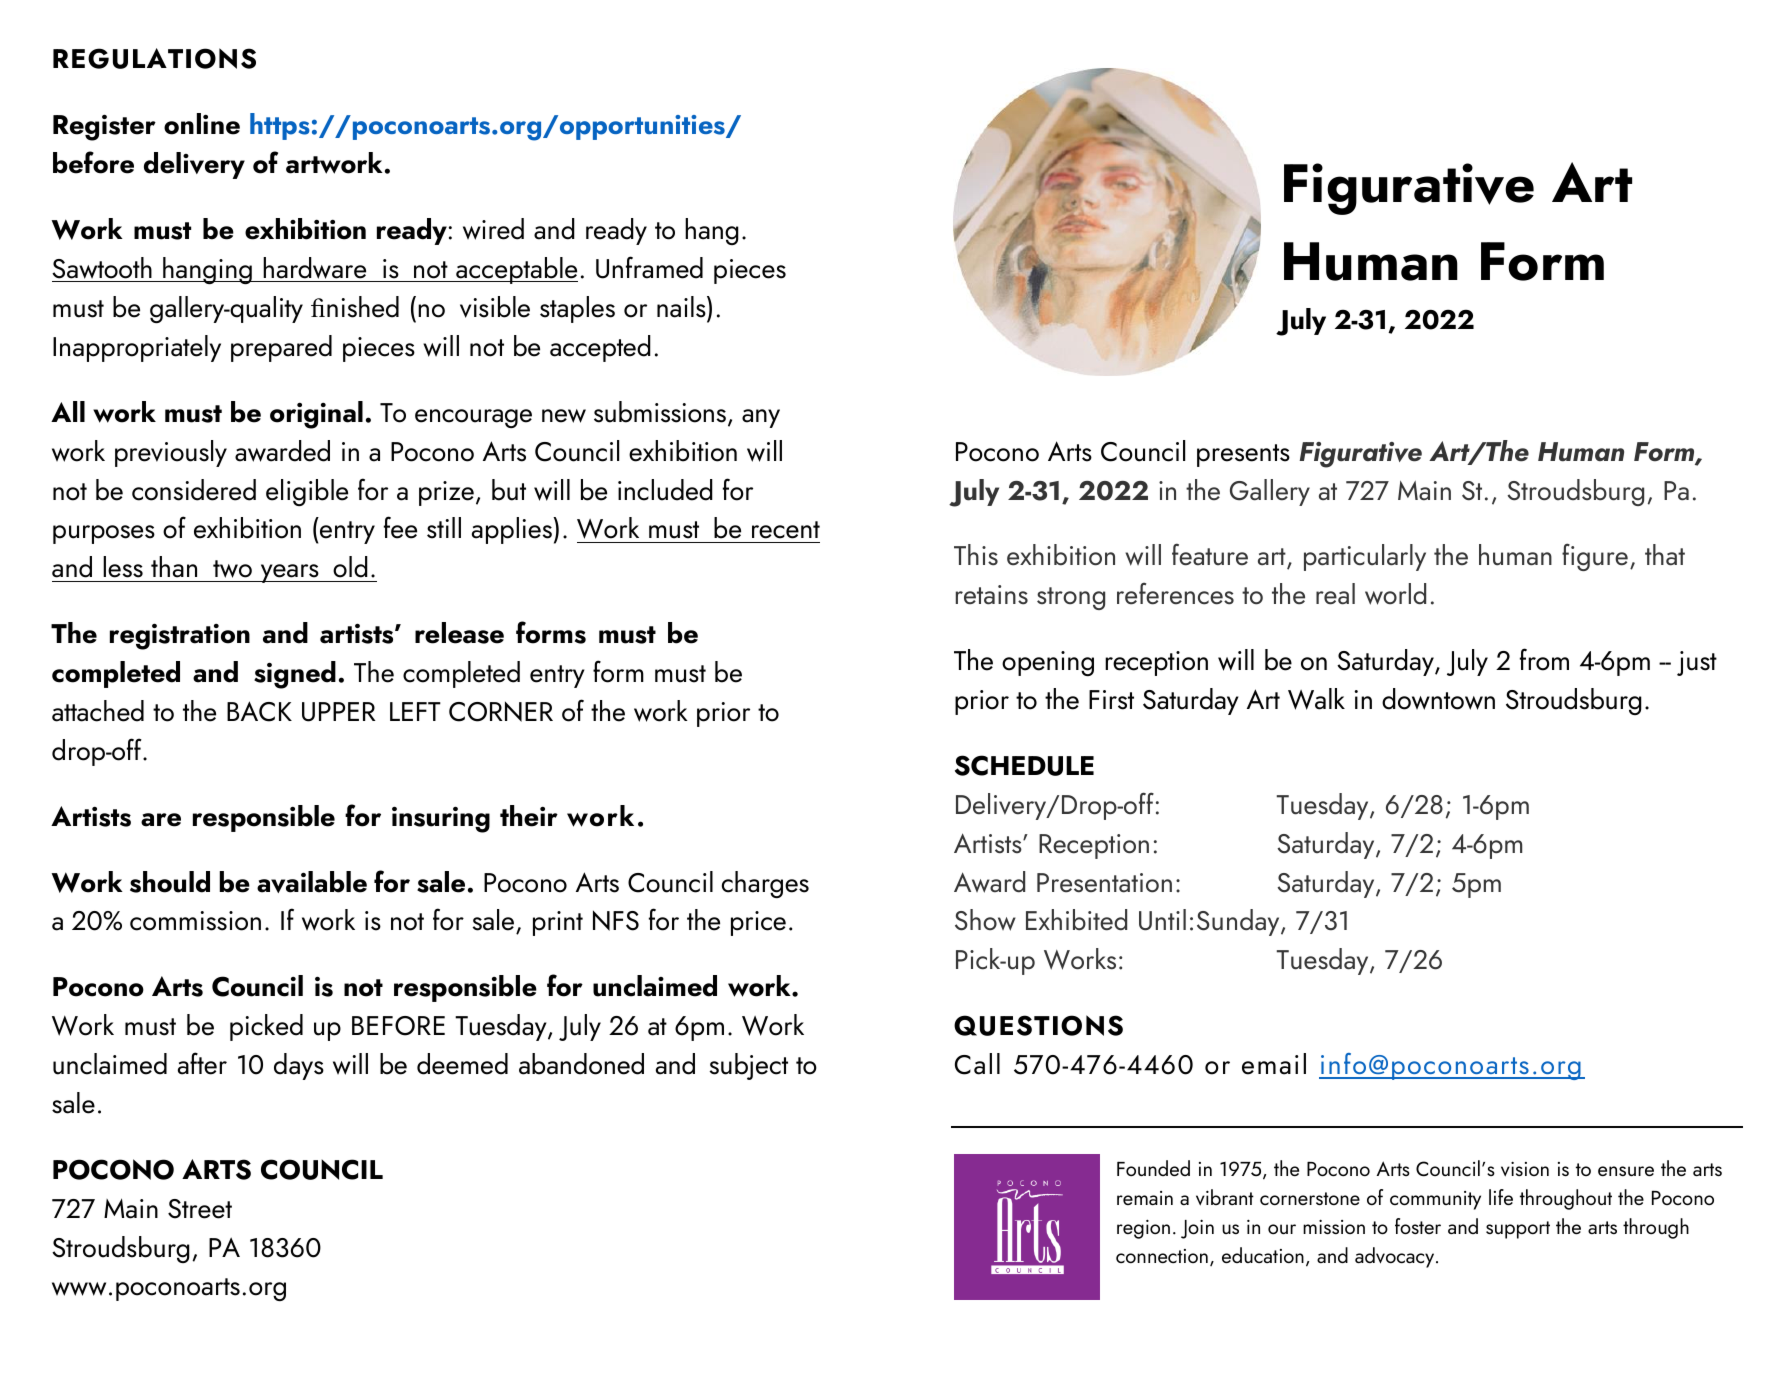 This screenshot has height=1373, width=1776. What do you see at coordinates (493, 229) in the screenshot?
I see `wired` at bounding box center [493, 229].
